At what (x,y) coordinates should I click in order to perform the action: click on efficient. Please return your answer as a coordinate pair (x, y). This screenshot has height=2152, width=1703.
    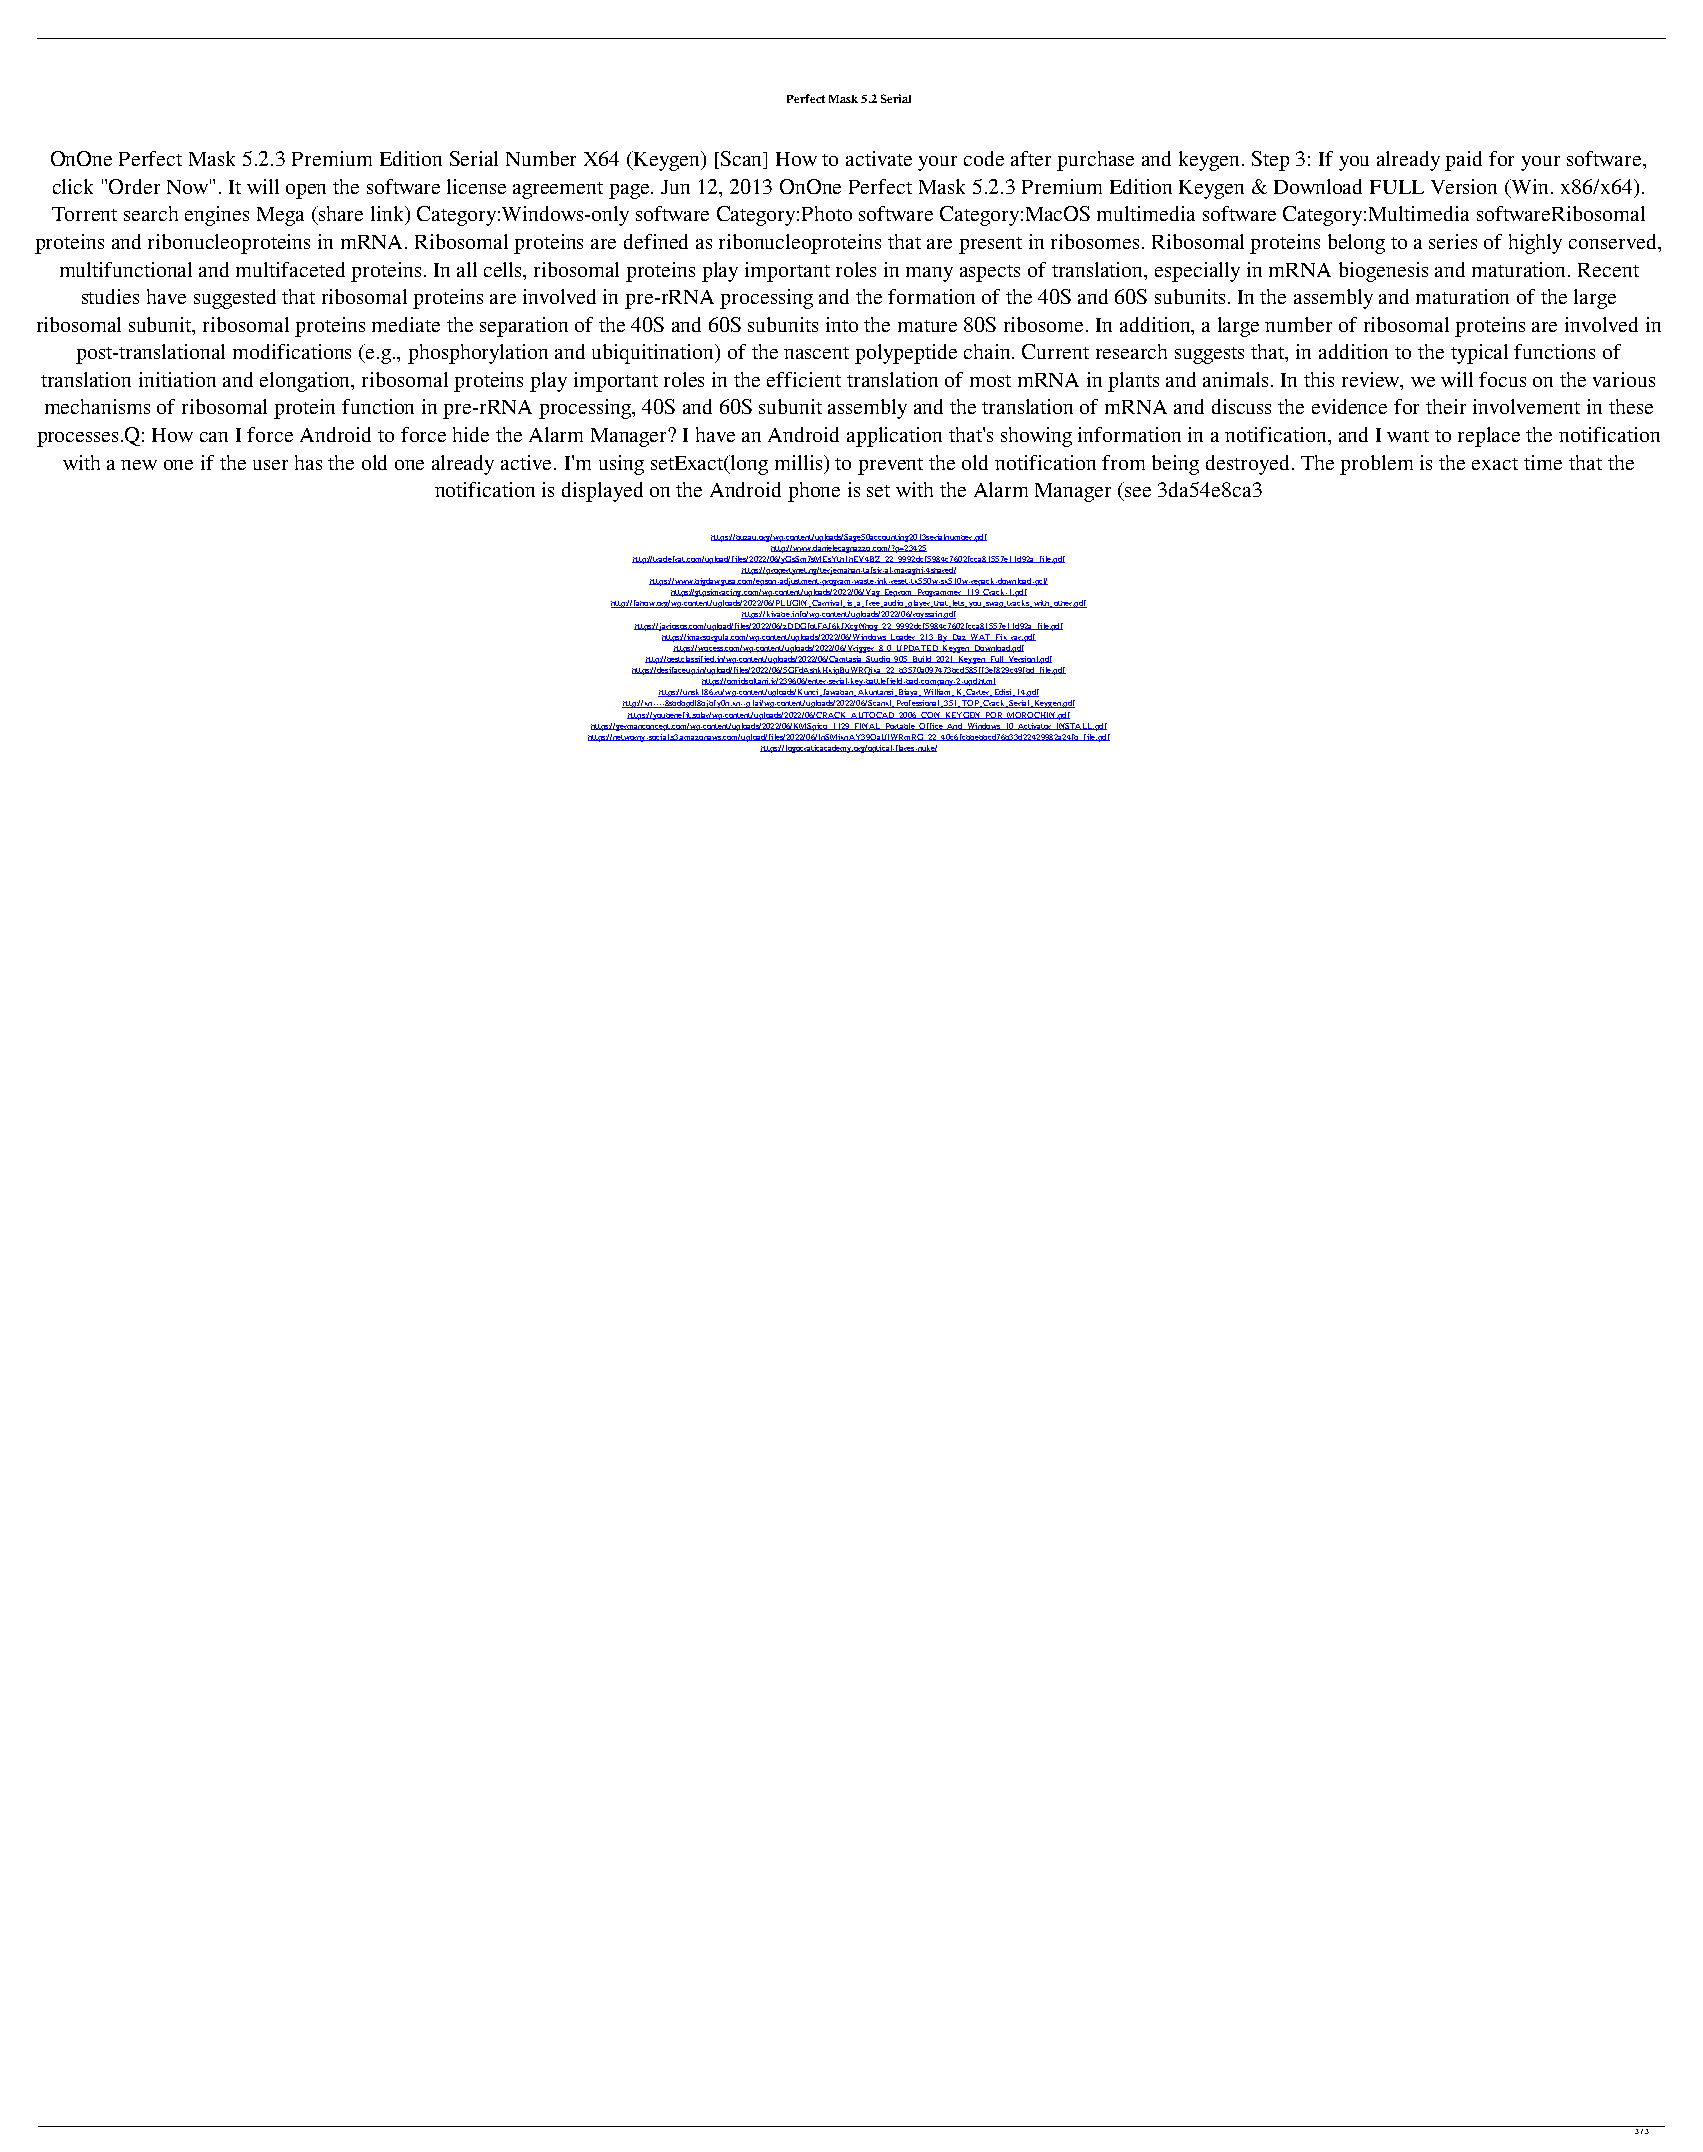
    Looking at the image, I should click on (804, 379).
